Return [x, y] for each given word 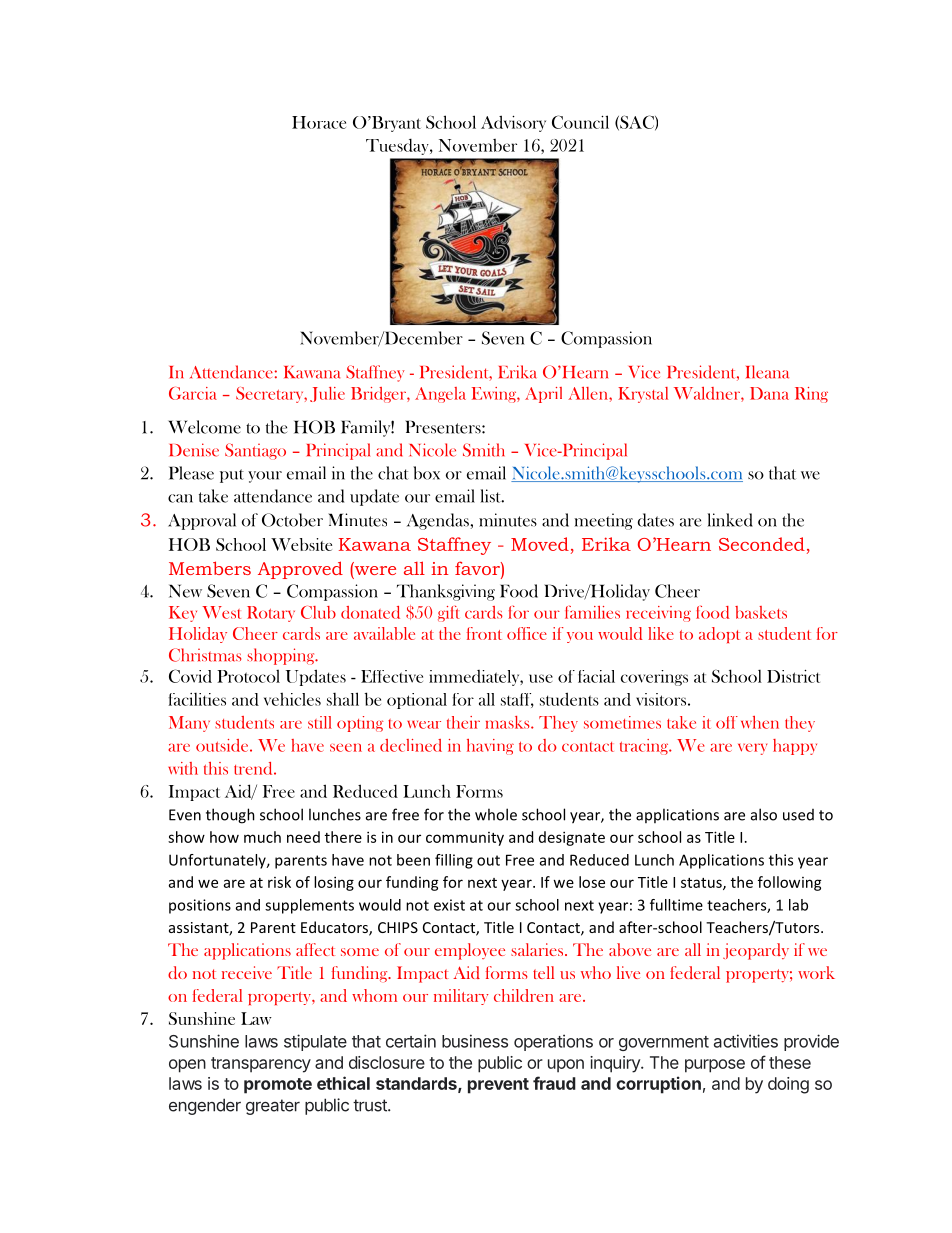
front [484, 633]
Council [580, 122]
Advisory [513, 123]
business [475, 1041]
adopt [719, 635]
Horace [319, 122]
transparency [261, 1065]
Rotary [271, 614]
